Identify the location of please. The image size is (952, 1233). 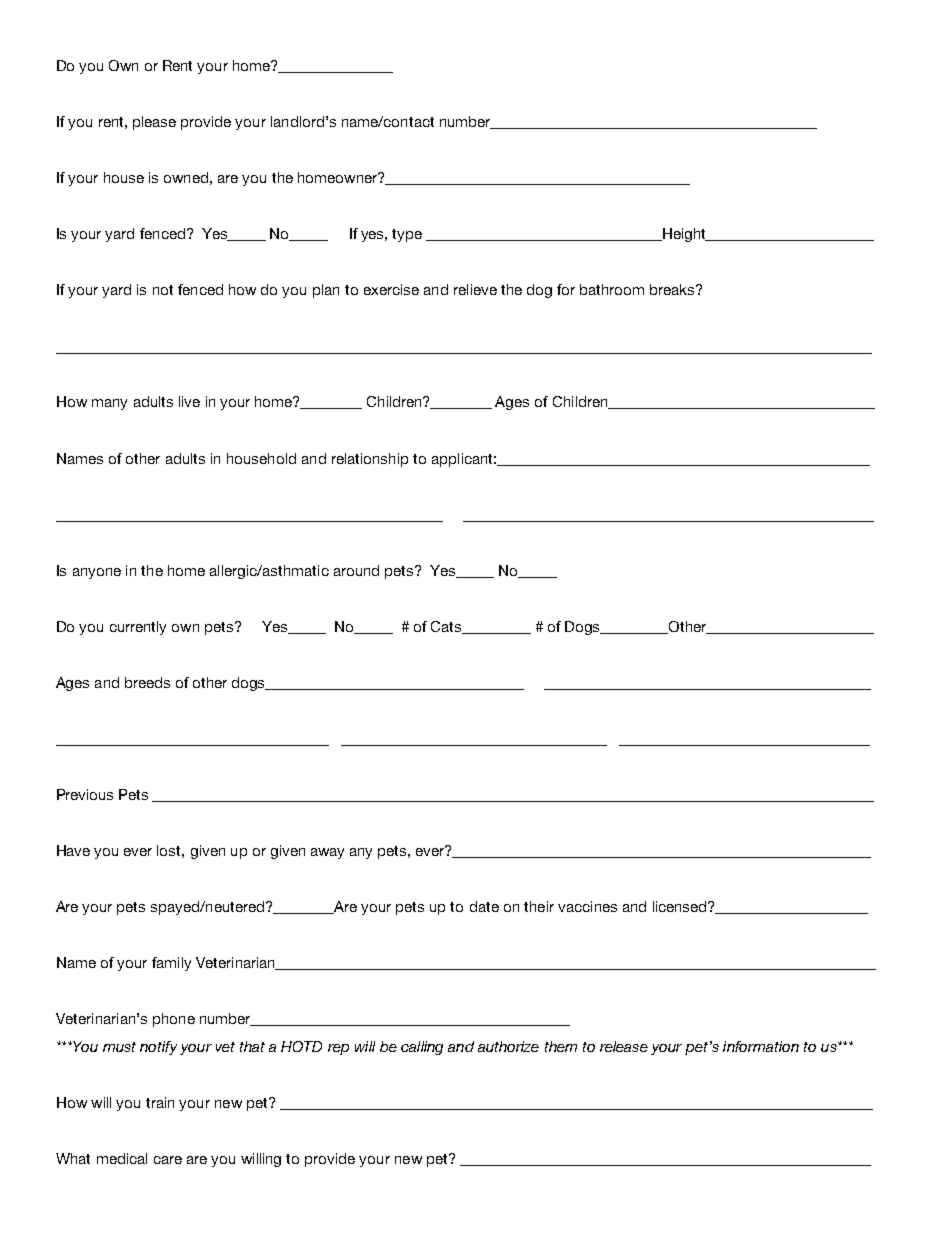
(154, 123).
